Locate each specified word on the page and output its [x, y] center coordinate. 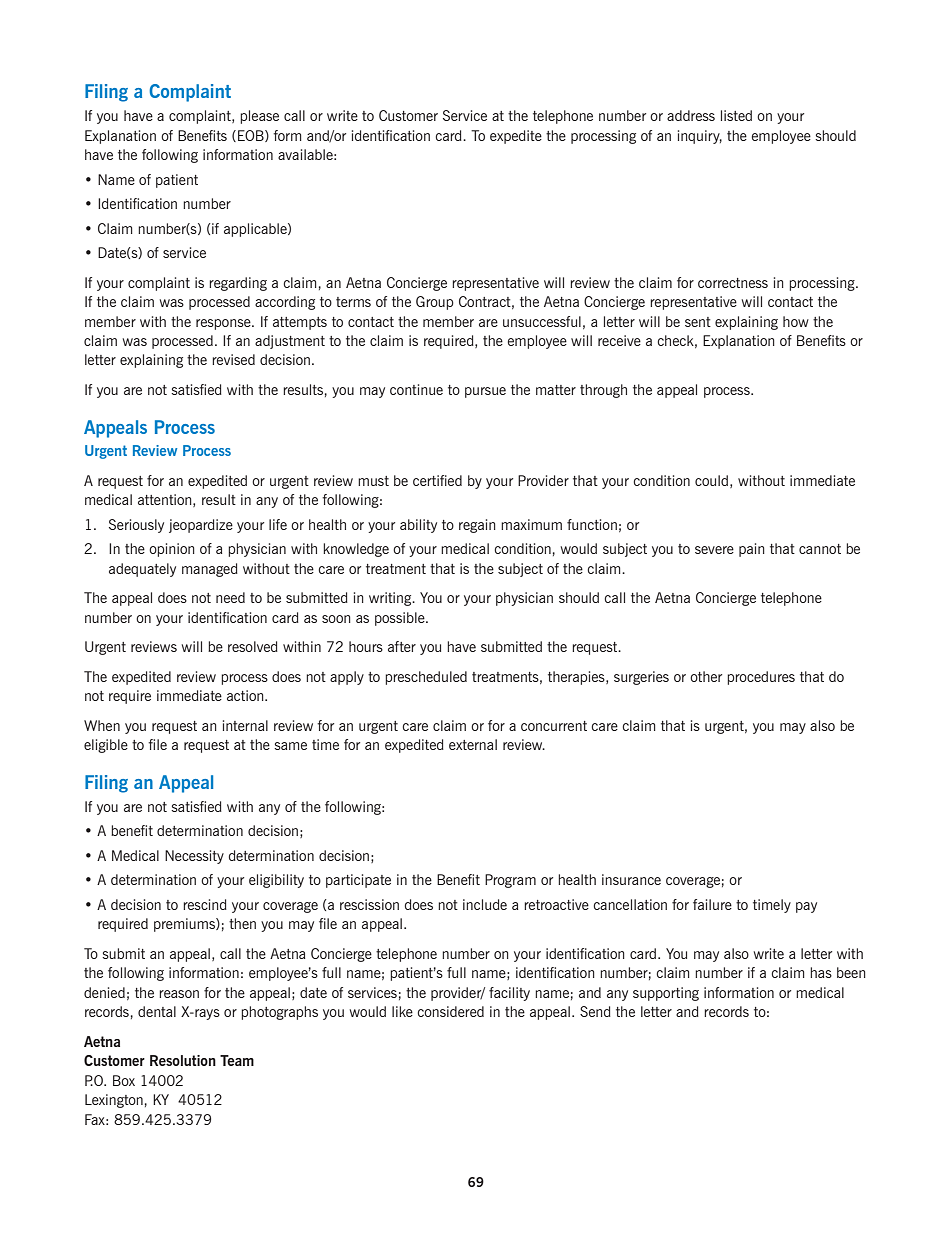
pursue [485, 392]
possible [401, 619]
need [230, 597]
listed [736, 115]
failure [712, 904]
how [796, 321]
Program [510, 881]
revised [233, 359]
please [259, 117]
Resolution [183, 1060]
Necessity [194, 857]
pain [752, 550]
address [691, 115]
